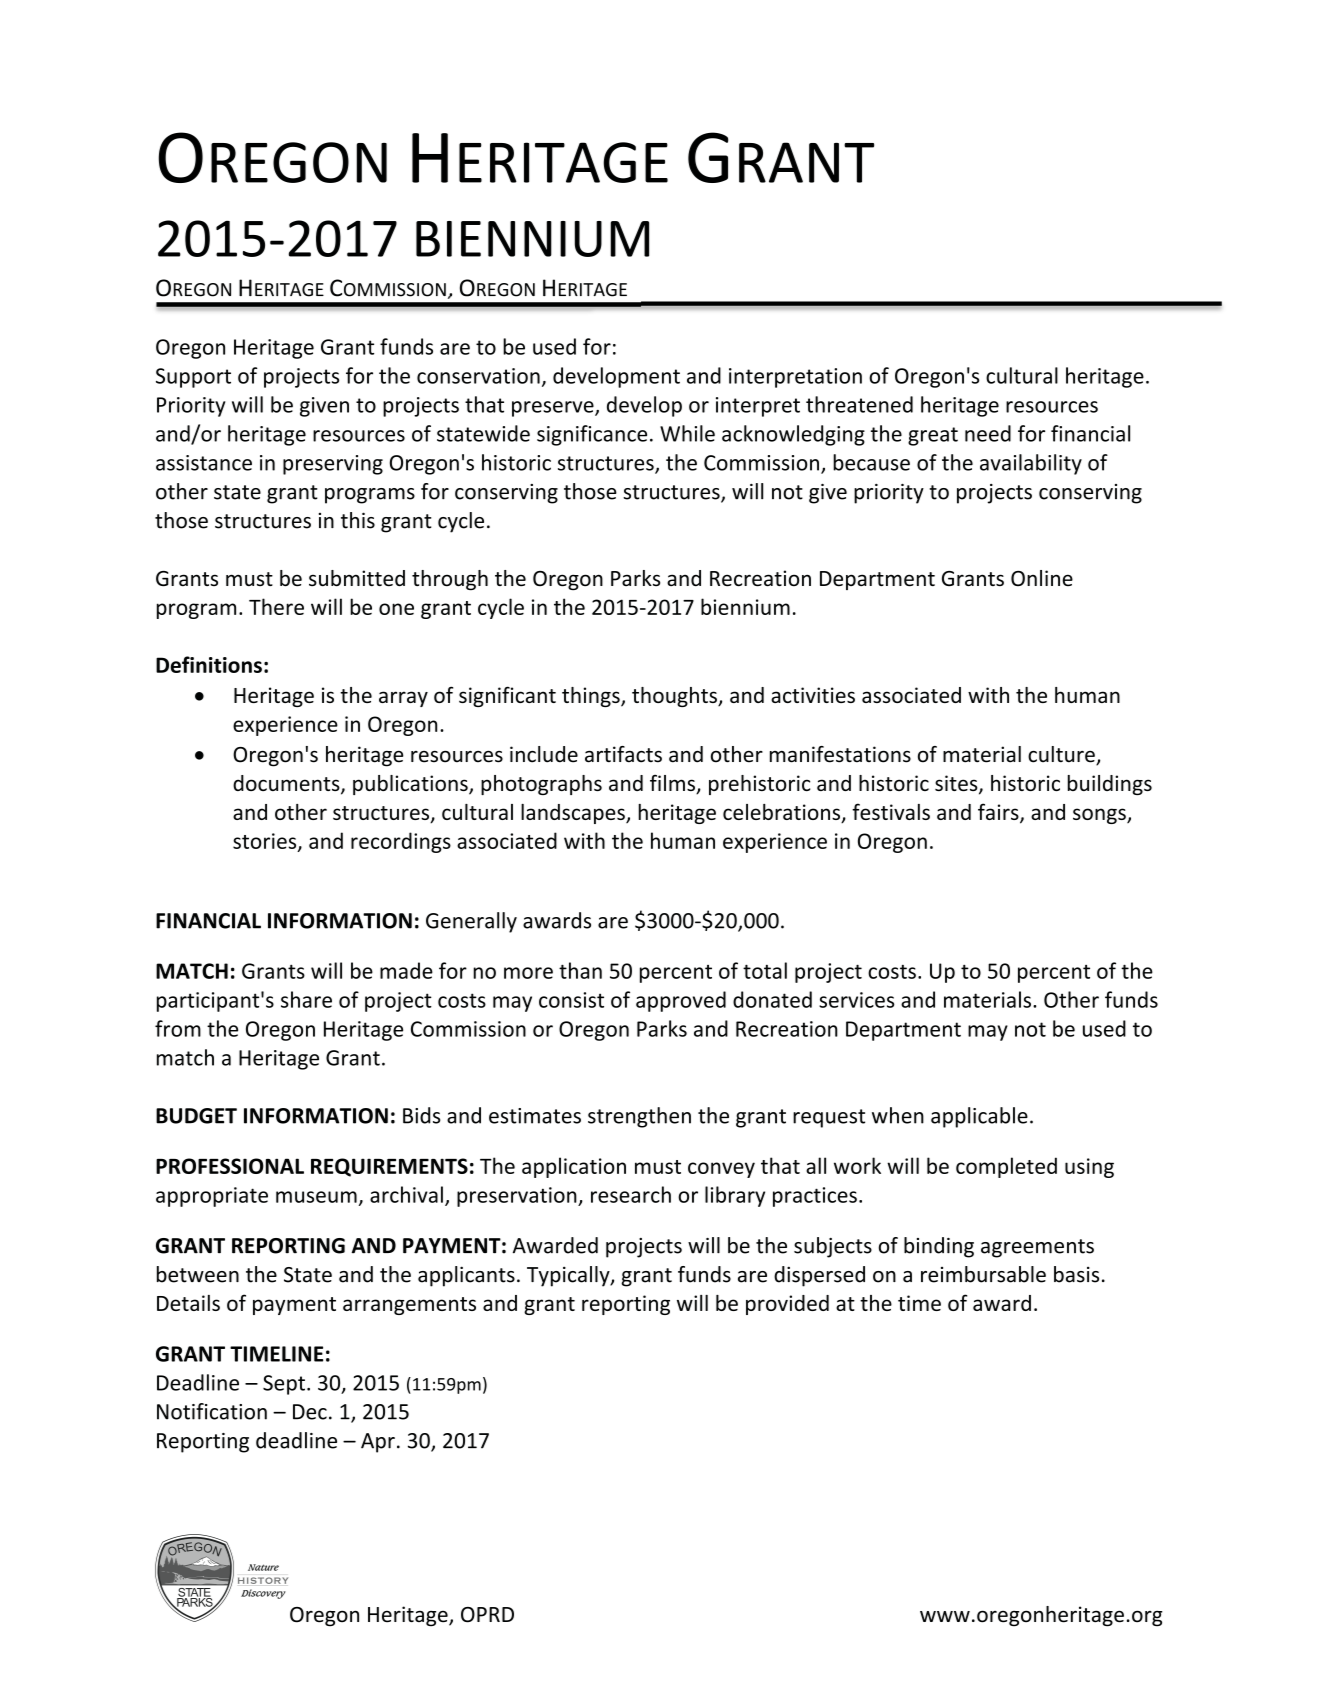  Describe the element at coordinates (310, 1412) in the document. I see `Dec` at that location.
